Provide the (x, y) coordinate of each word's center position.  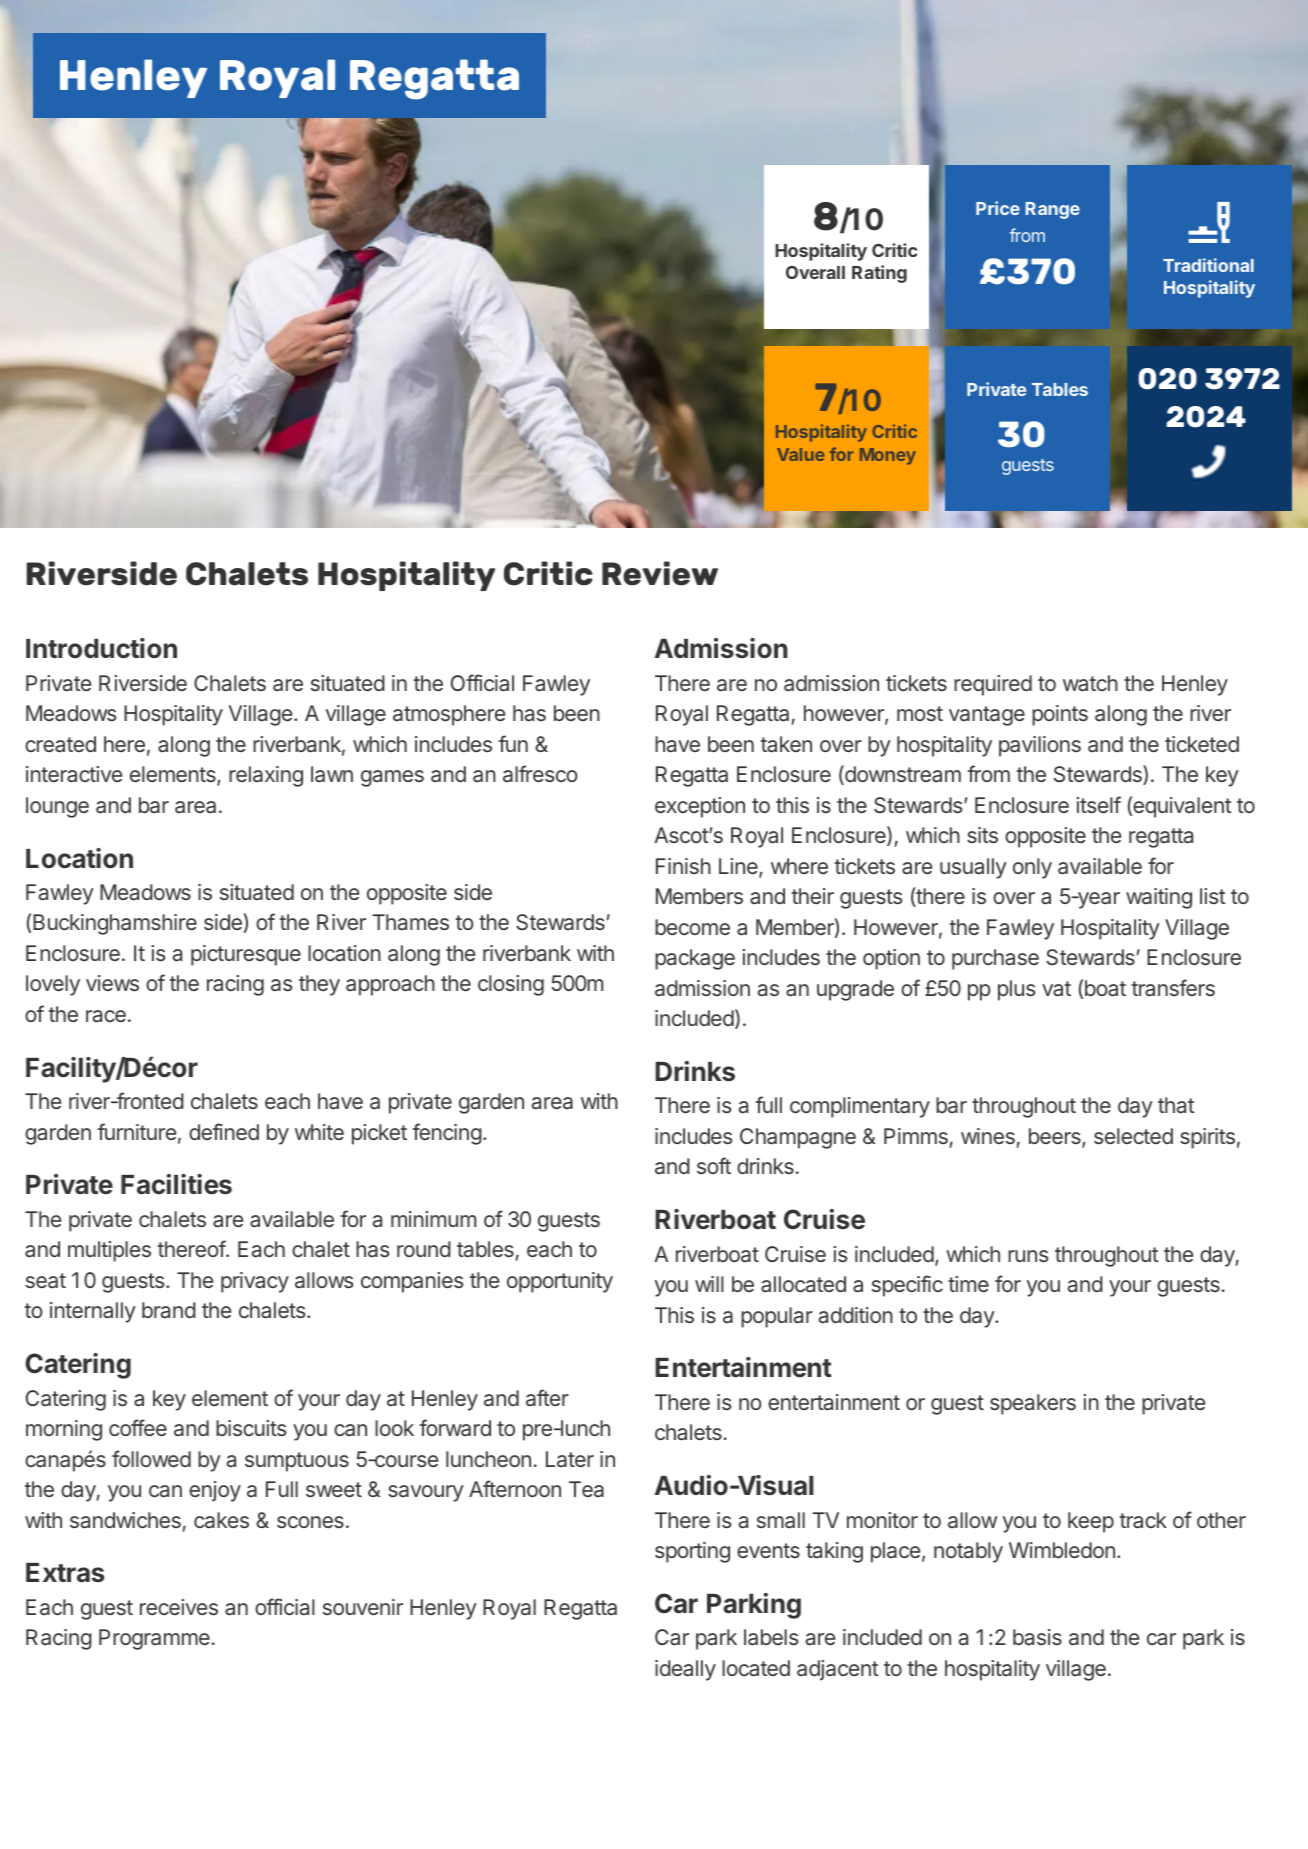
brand (169, 1310)
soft (714, 1165)
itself (1098, 804)
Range (1053, 210)
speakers (1033, 1404)
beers (1056, 1137)
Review (660, 573)
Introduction (101, 648)
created (60, 744)
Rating (879, 274)
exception (700, 807)
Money (888, 456)
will (709, 1284)
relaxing (266, 776)
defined (224, 1131)
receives (179, 1607)
